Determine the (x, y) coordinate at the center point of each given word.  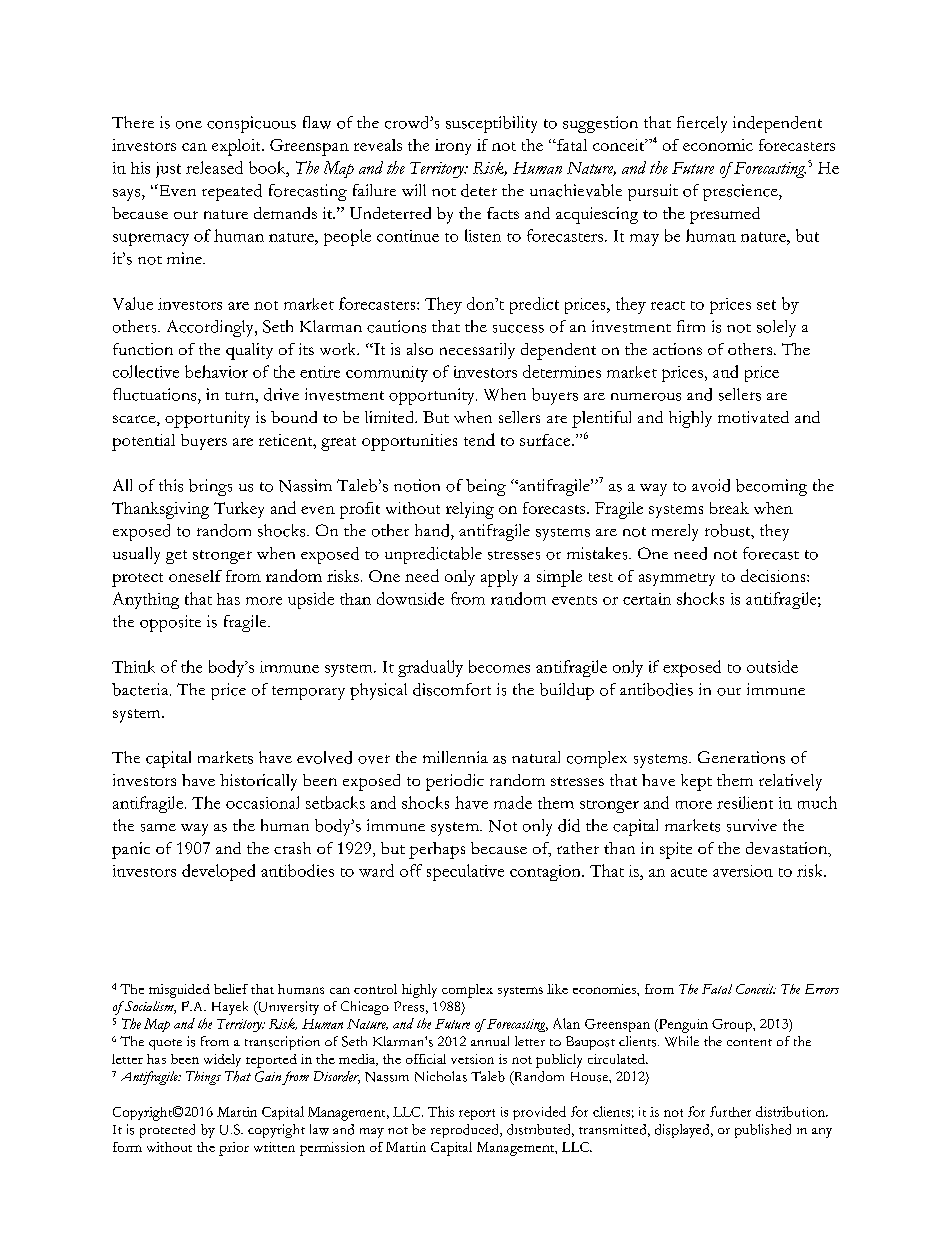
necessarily (477, 351)
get (176, 557)
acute (689, 872)
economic (718, 145)
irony (453, 147)
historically (258, 782)
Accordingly (211, 328)
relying (470, 510)
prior (234, 1149)
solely (776, 328)
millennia (455, 757)
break (729, 508)
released (214, 167)
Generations (741, 757)
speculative (465, 872)
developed (218, 872)
